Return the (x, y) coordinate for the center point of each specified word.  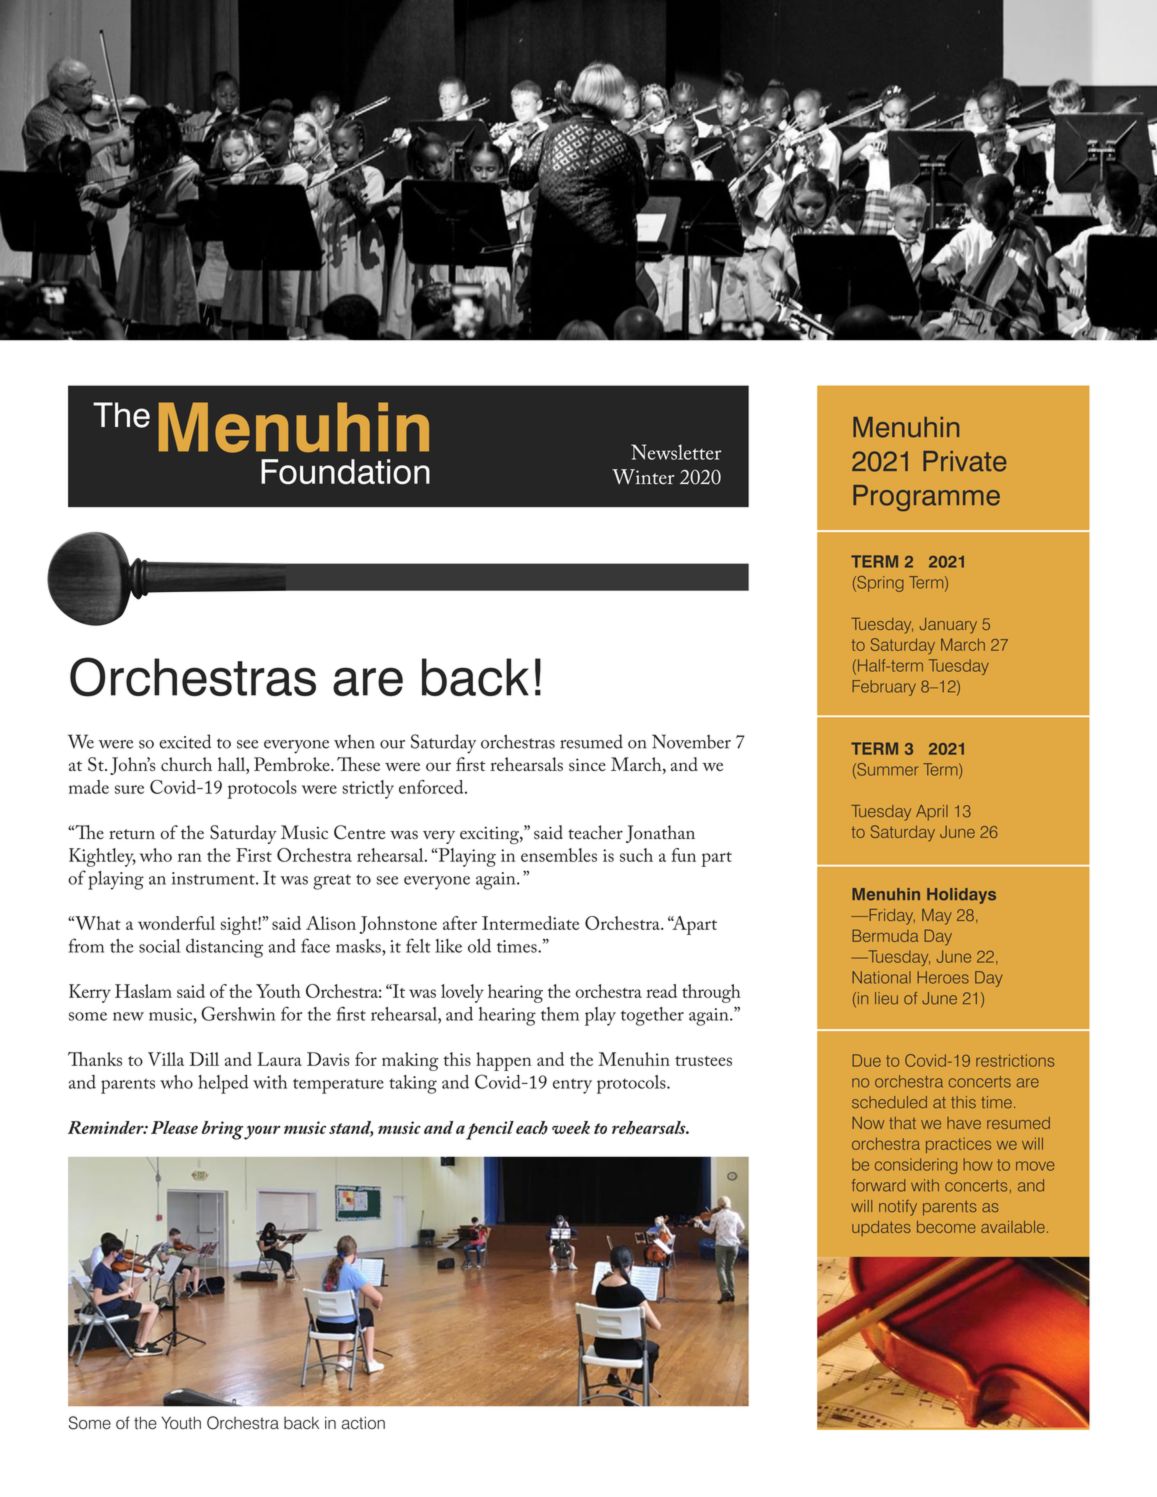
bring (222, 1130)
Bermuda (885, 935)
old (479, 946)
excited (185, 741)
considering (916, 1166)
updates (881, 1228)
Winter (643, 477)
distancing (224, 948)
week (571, 1127)
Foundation (345, 472)
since (587, 764)
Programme (926, 498)
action (363, 1423)
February (884, 688)
